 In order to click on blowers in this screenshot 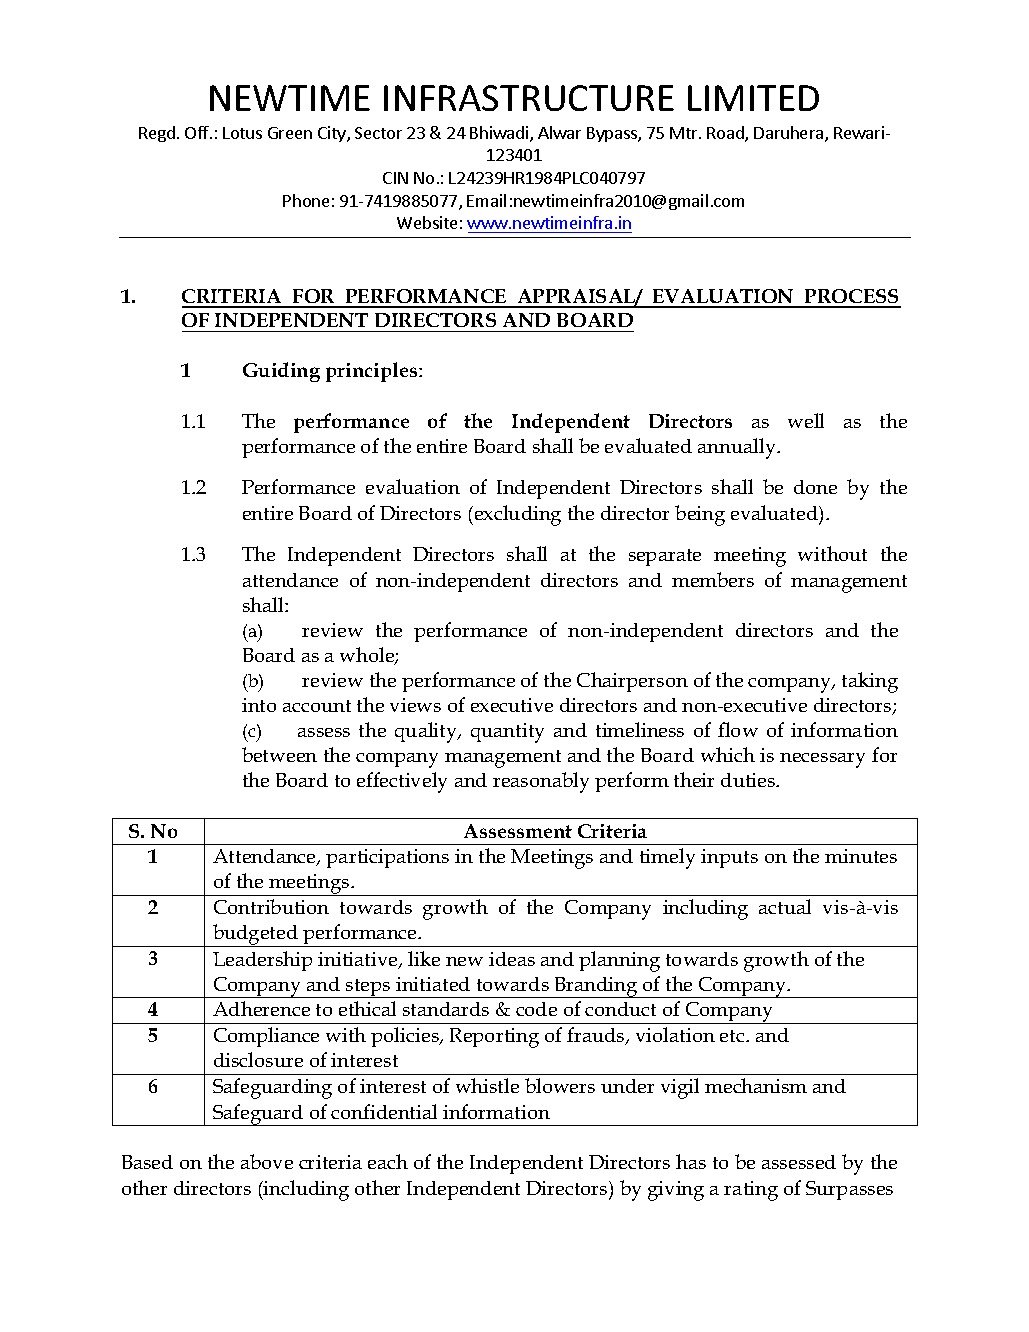, I will do `click(560, 1085)`.
